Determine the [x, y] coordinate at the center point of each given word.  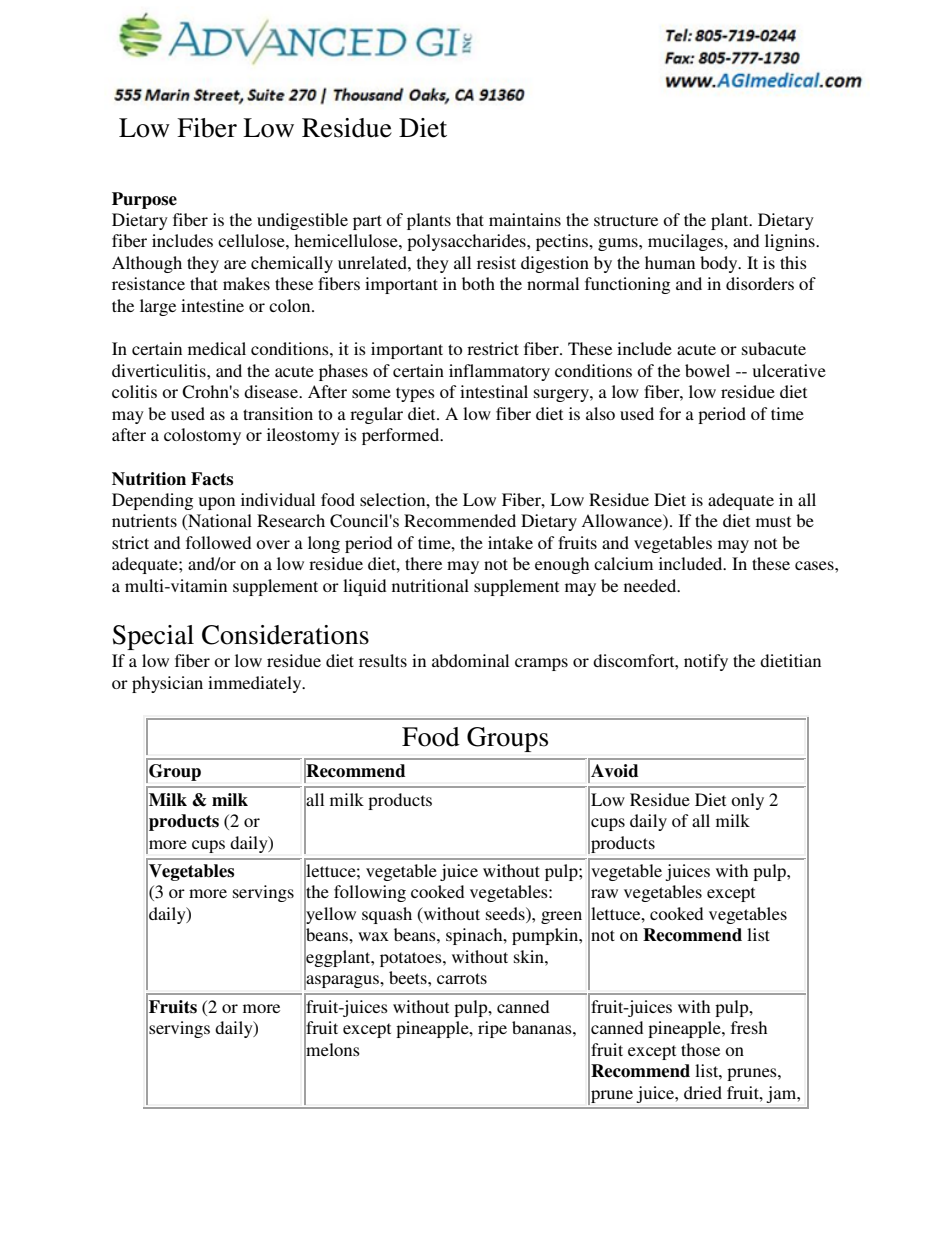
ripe [492, 1029]
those [700, 1049]
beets [409, 977]
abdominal [470, 660]
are [235, 264]
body [720, 264]
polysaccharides [467, 242]
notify [706, 662]
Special [153, 637]
